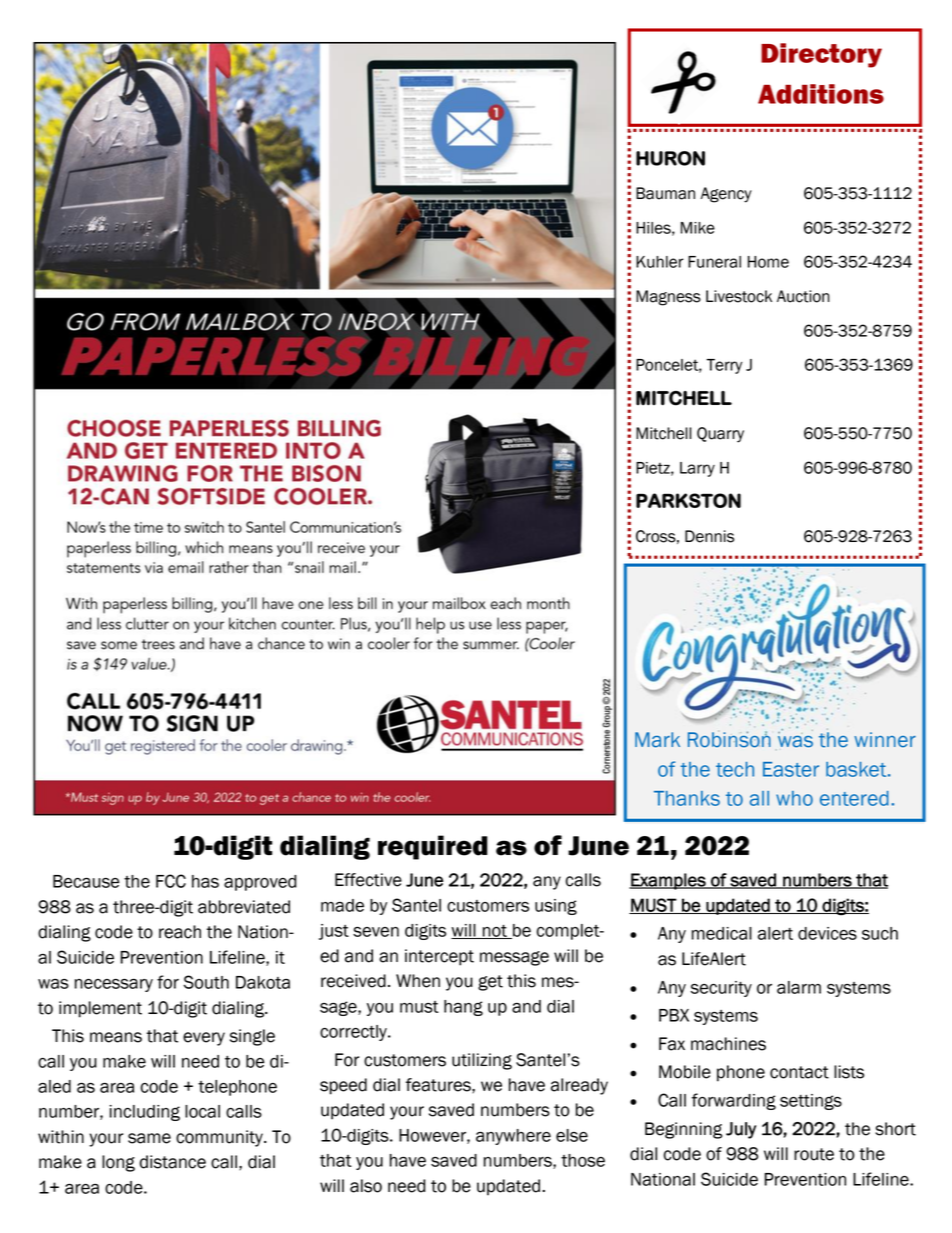 The image size is (952, 1233). I want to click on distance, so click(173, 1162).
